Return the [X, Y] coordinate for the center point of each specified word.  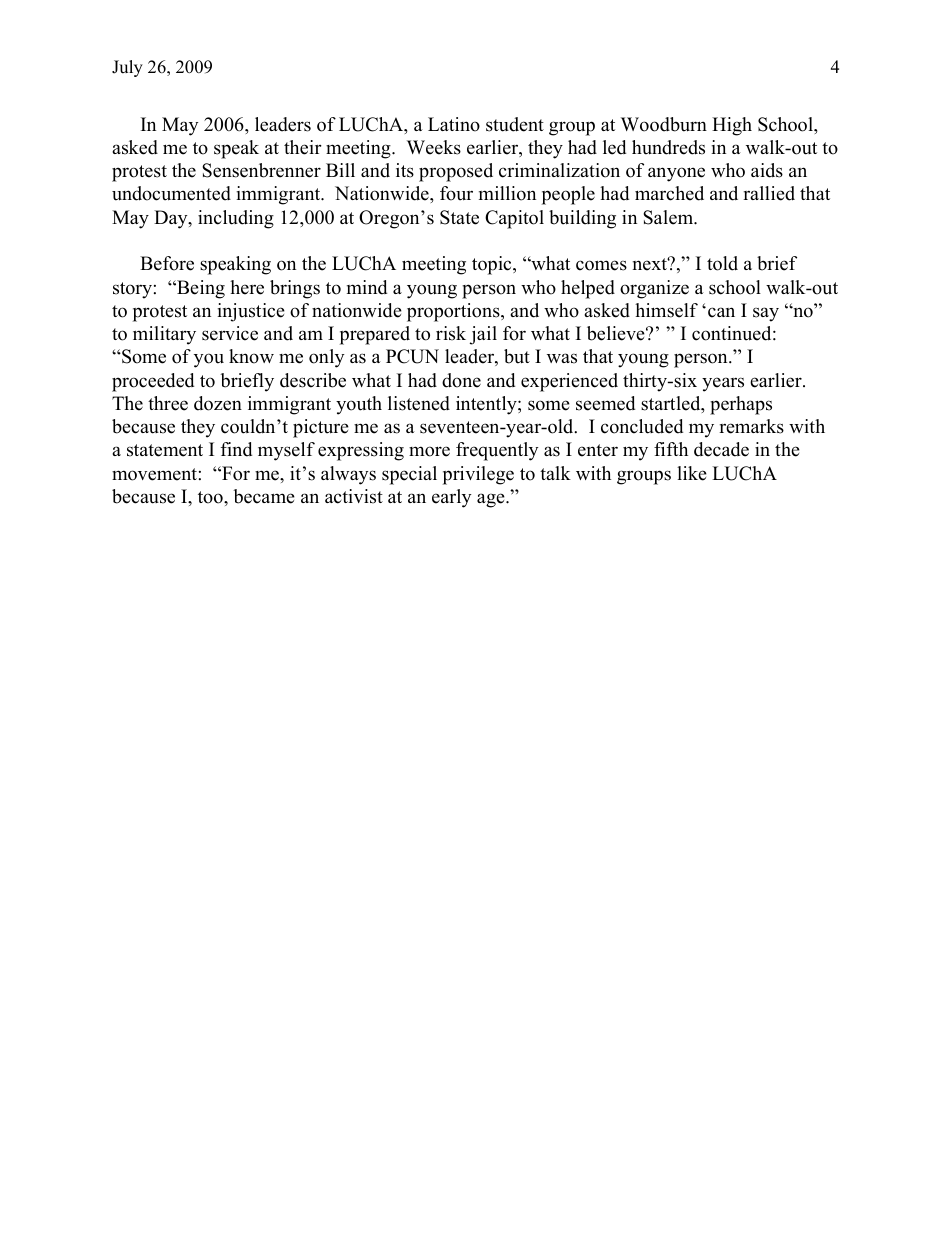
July [127, 68]
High [732, 126]
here [247, 287]
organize [654, 289]
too [211, 497]
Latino [454, 124]
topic [493, 265]
